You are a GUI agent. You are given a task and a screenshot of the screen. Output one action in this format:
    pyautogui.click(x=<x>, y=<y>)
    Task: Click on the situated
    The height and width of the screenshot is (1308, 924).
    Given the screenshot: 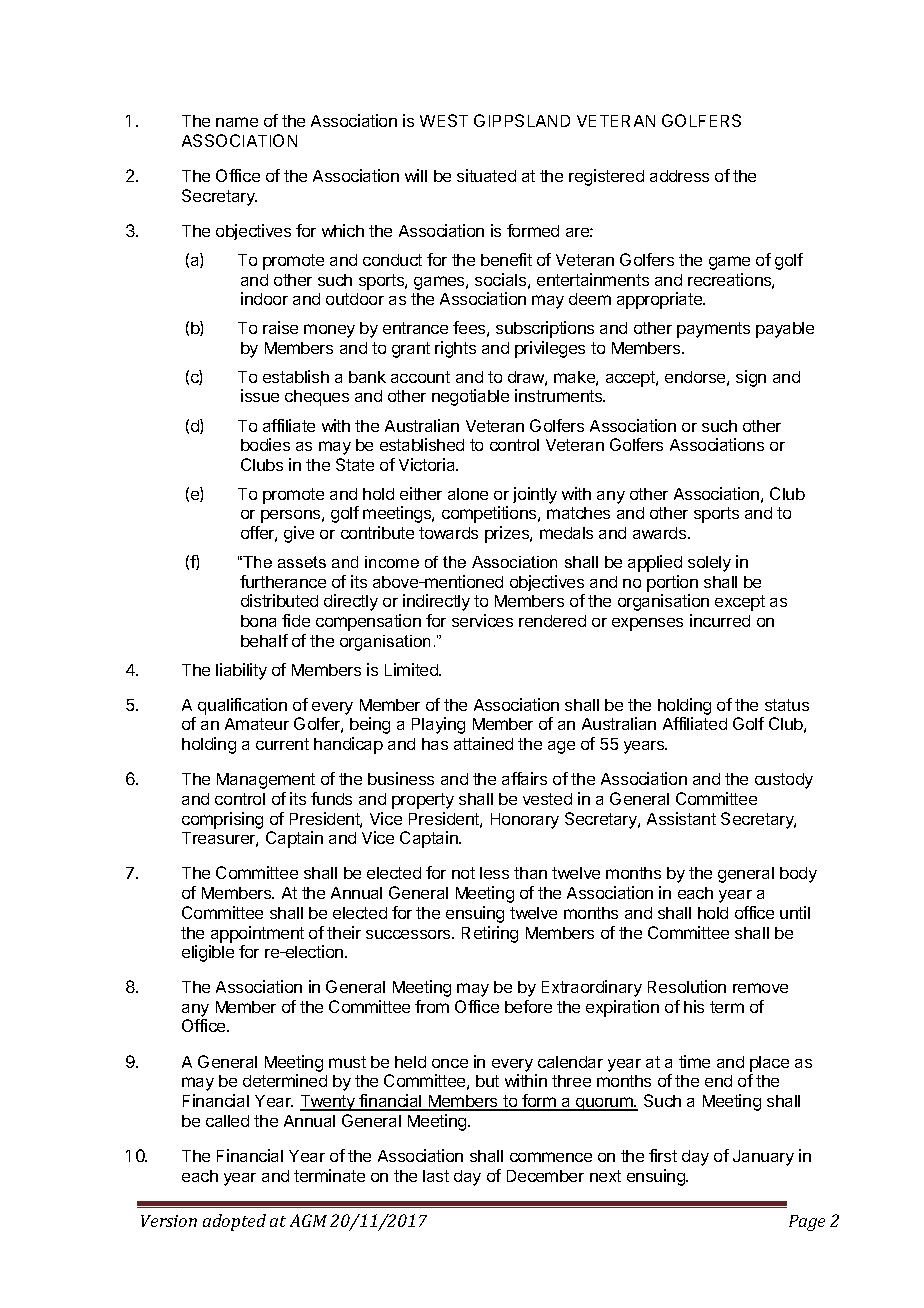 What is the action you would take?
    pyautogui.click(x=486, y=175)
